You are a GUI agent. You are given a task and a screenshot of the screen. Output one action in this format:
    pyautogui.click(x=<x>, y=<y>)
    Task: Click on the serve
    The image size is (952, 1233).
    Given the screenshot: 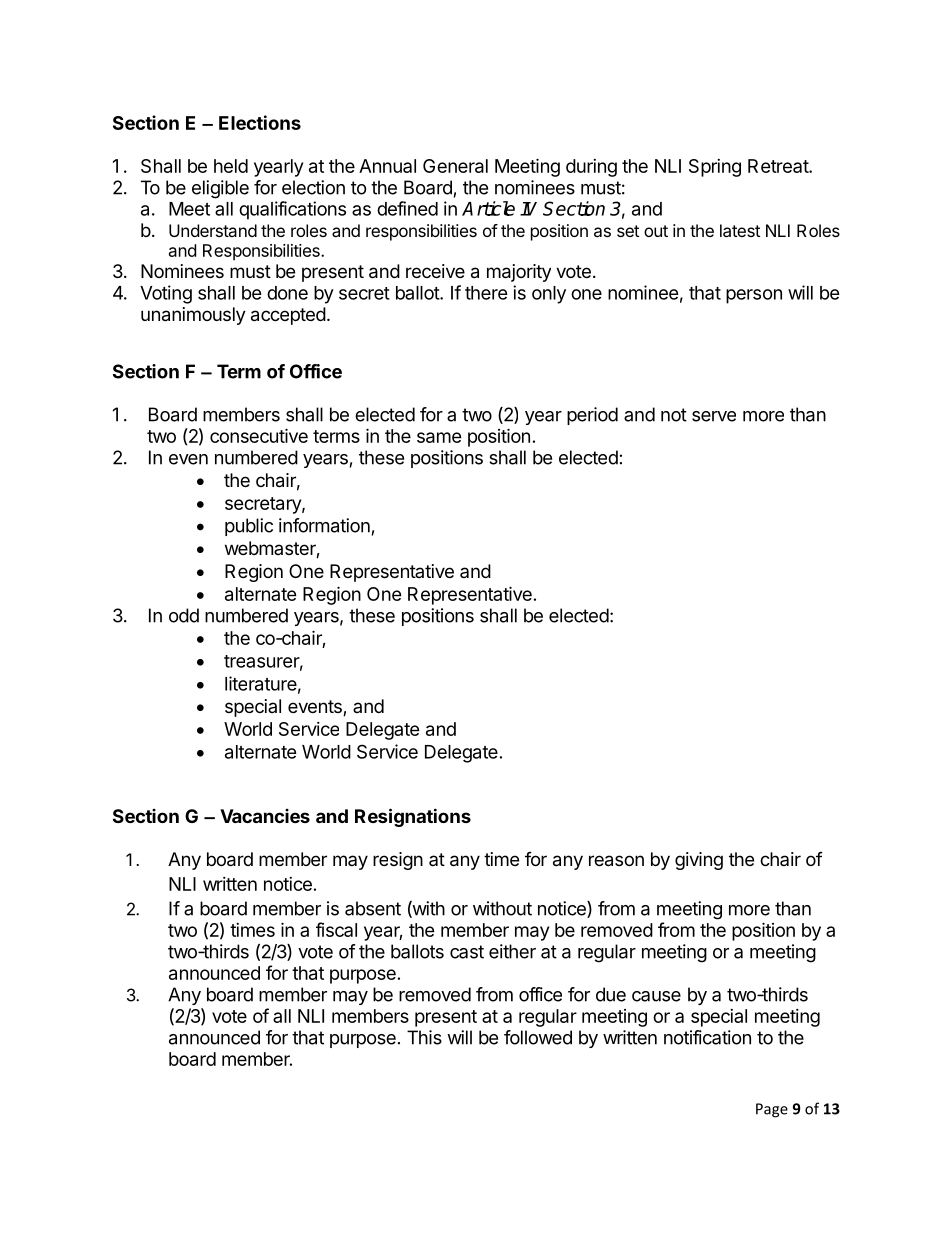 What is the action you would take?
    pyautogui.click(x=714, y=416)
